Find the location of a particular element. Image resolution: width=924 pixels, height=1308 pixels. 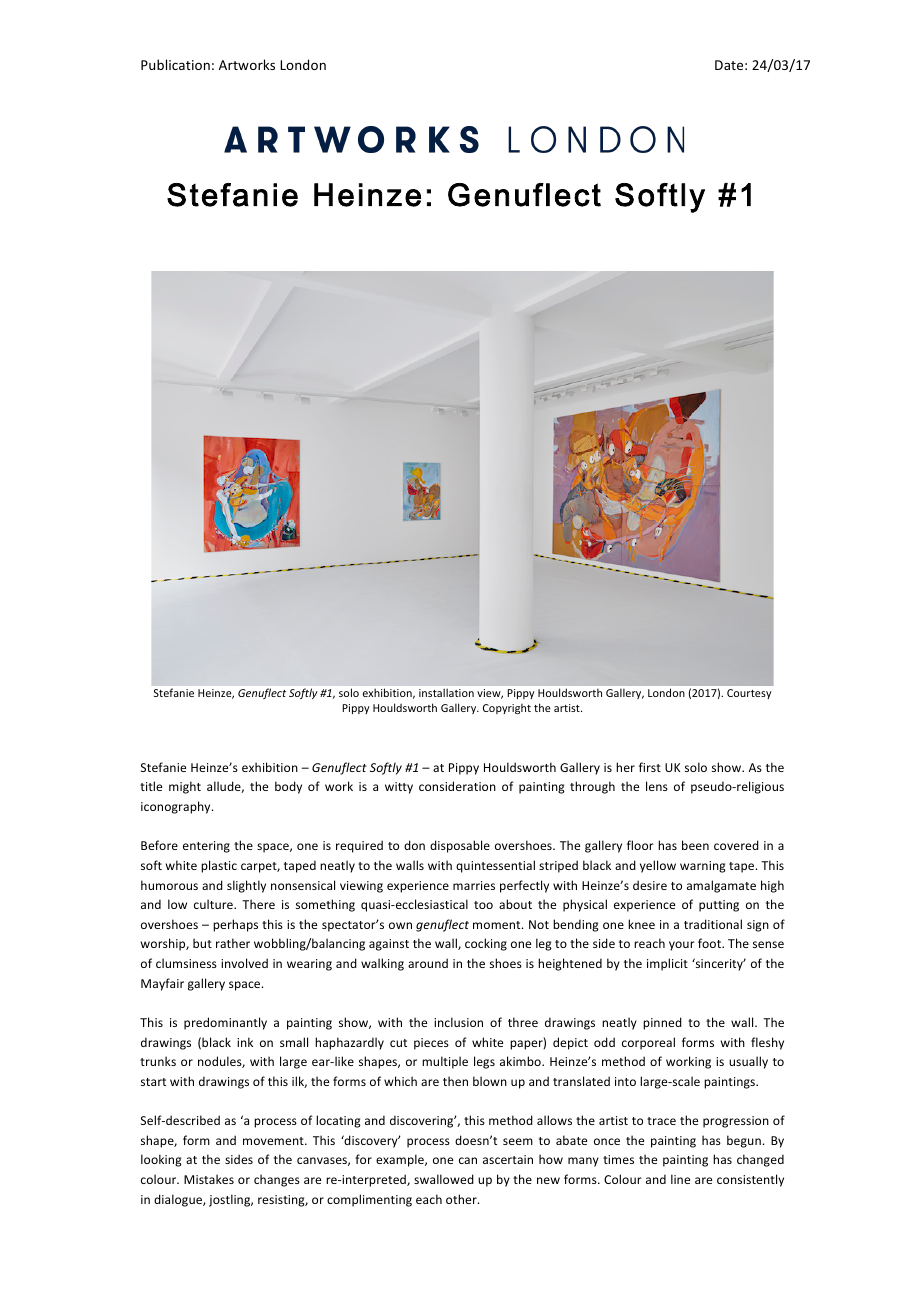

Publication is located at coordinates (175, 64).
